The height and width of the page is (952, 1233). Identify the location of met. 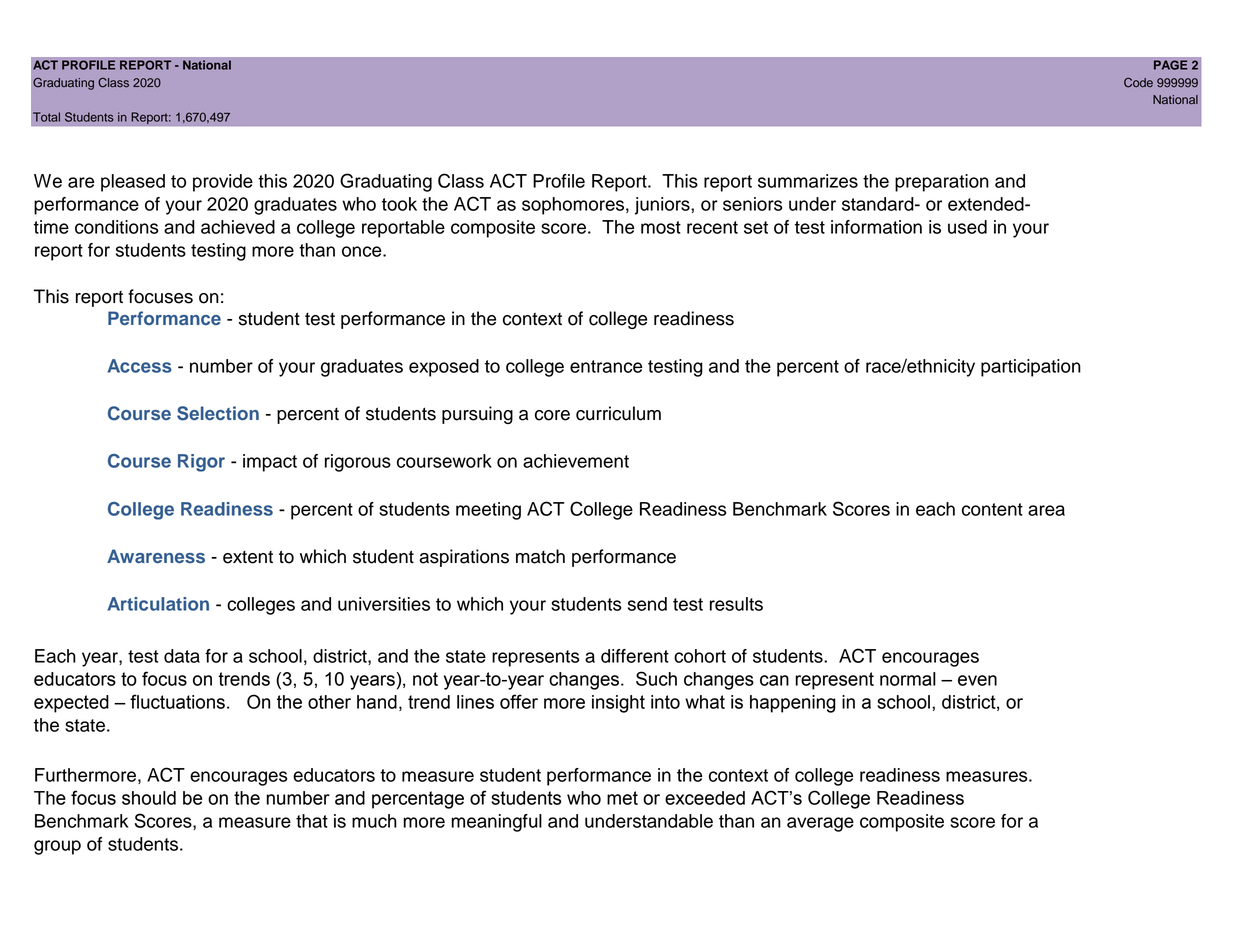
(622, 798).
